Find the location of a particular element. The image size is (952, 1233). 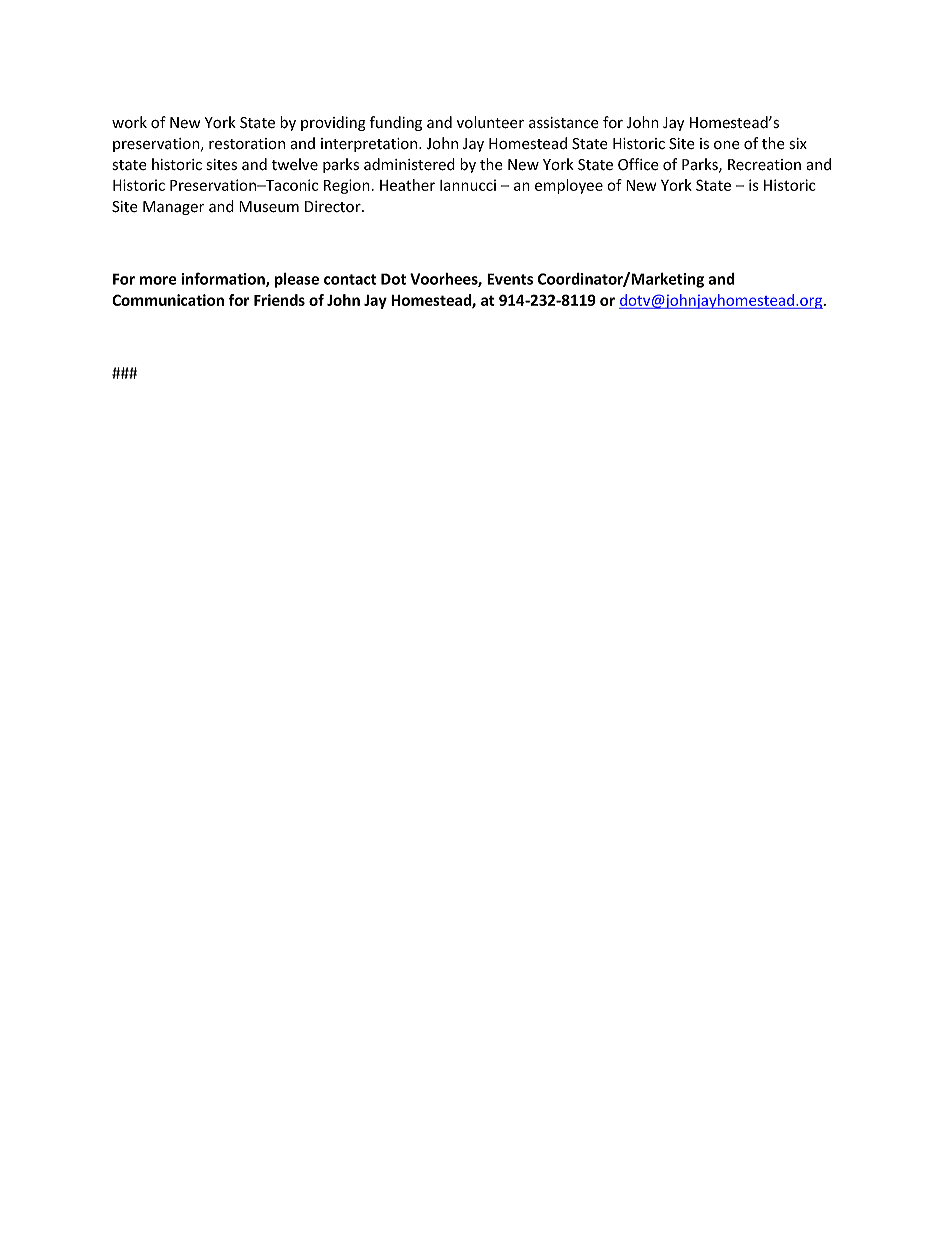

work is located at coordinates (129, 122).
